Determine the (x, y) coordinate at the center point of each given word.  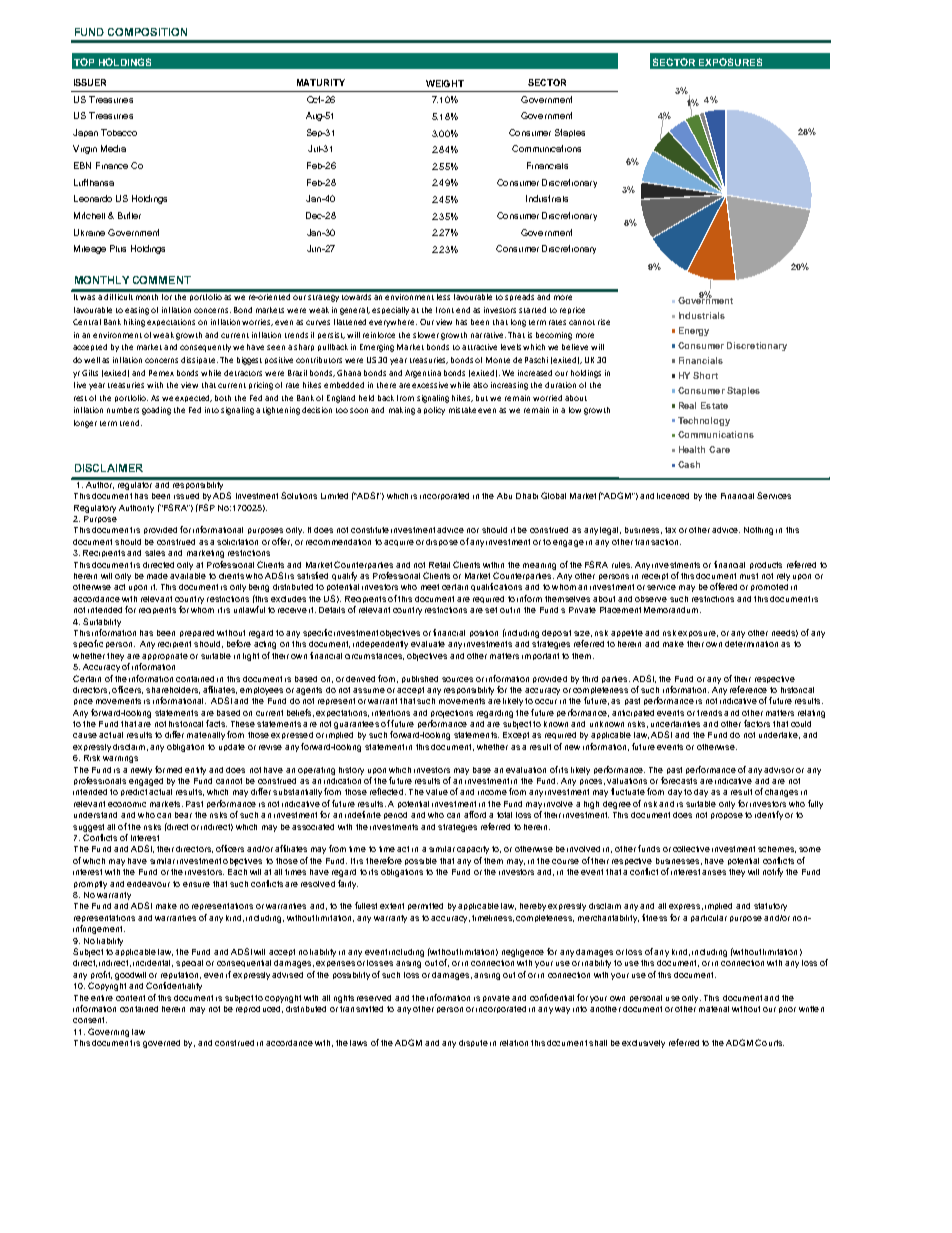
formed (168, 769)
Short (705, 375)
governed (161, 1044)
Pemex (161, 373)
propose (727, 816)
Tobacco (119, 132)
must (749, 576)
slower (426, 335)
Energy (694, 331)
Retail (439, 565)
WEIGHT (445, 83)
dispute (473, 1043)
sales (155, 553)
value (437, 792)
